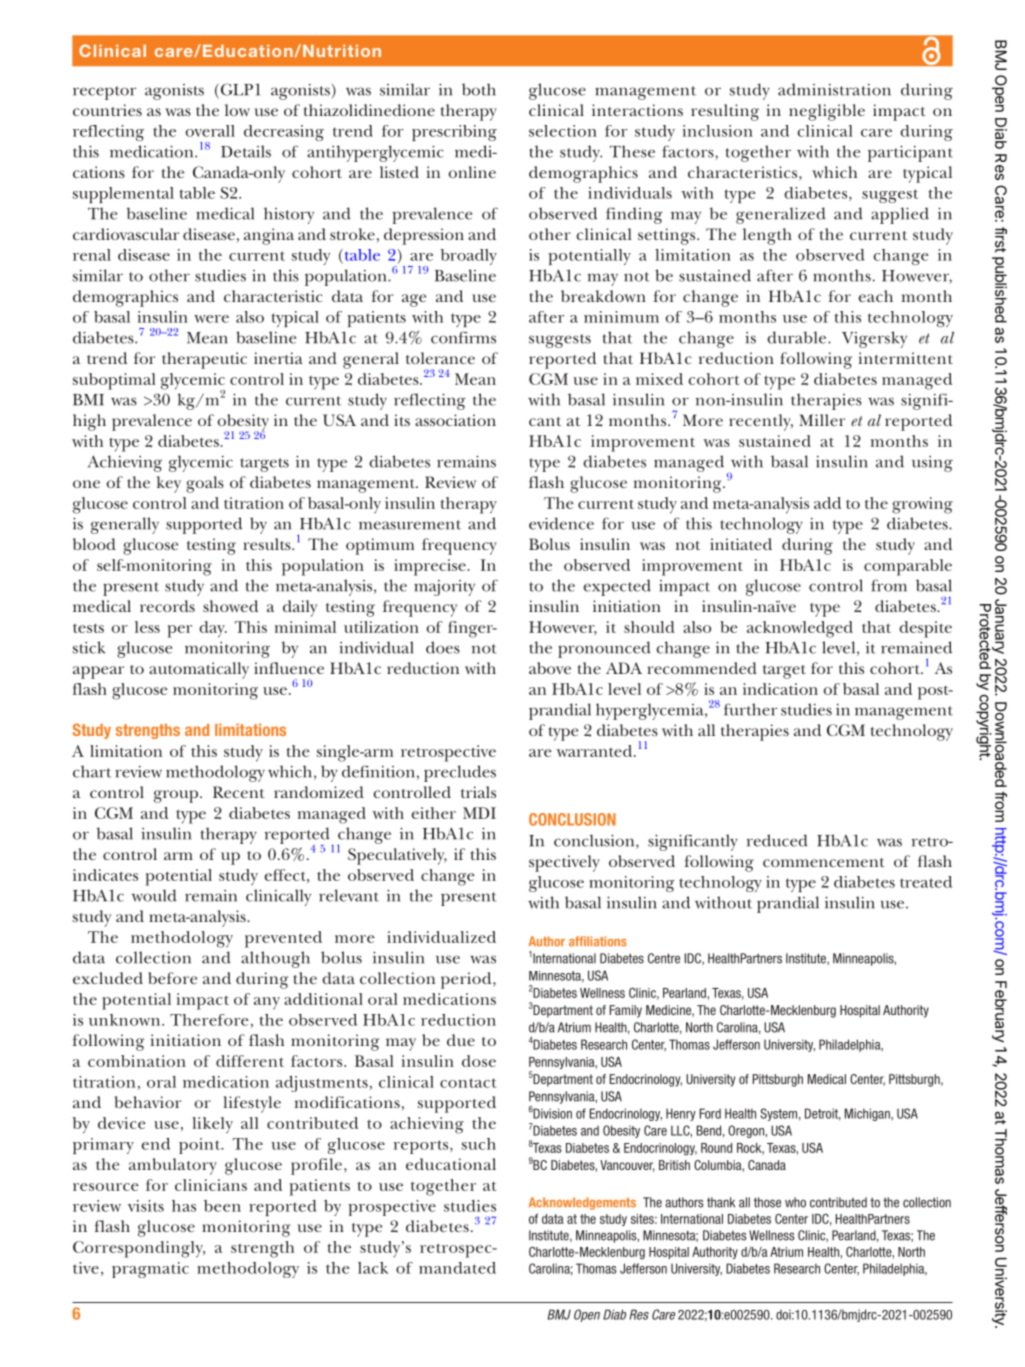  I want to click on reduced, so click(777, 840).
